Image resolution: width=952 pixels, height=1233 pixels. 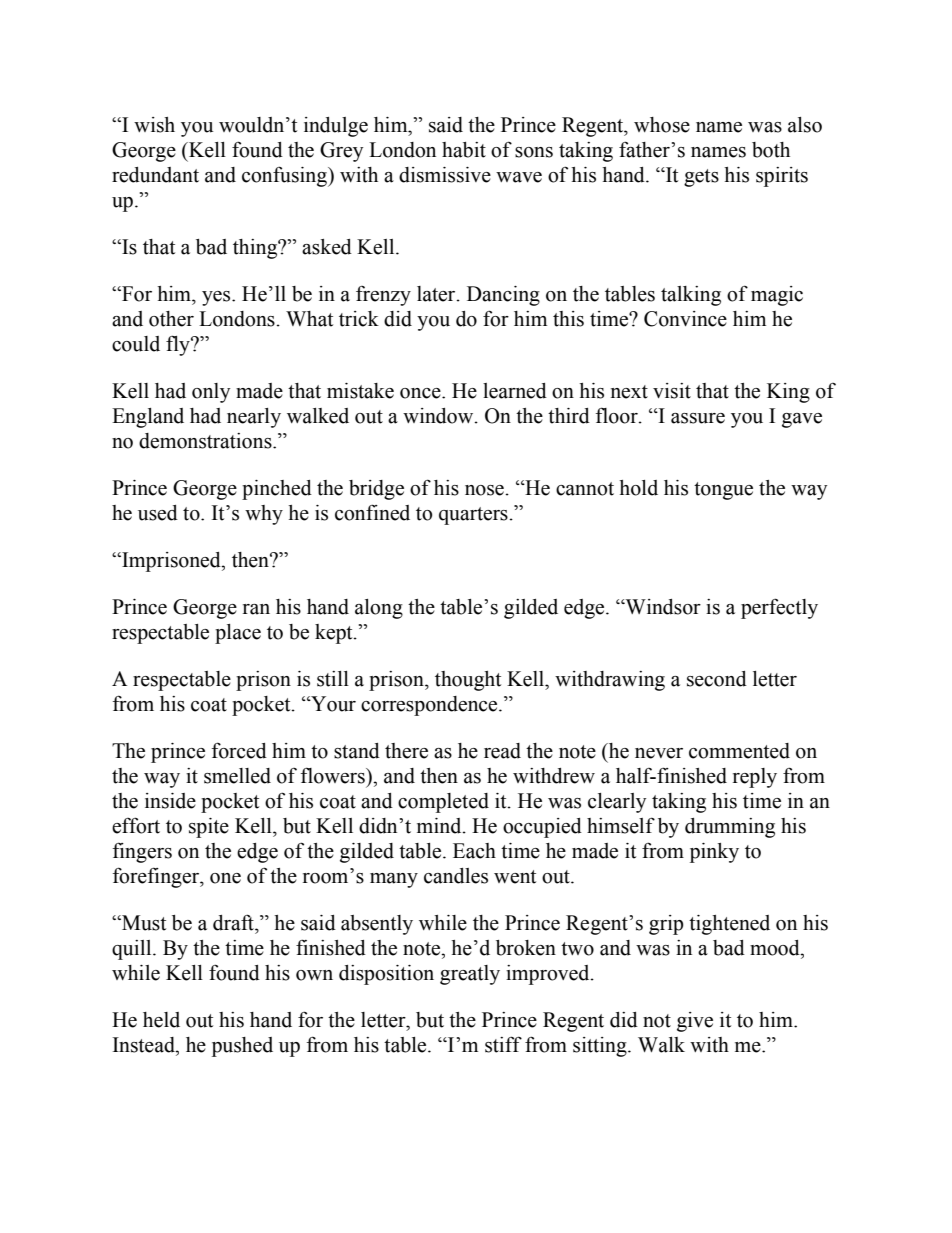 I want to click on give, so click(x=695, y=1022).
